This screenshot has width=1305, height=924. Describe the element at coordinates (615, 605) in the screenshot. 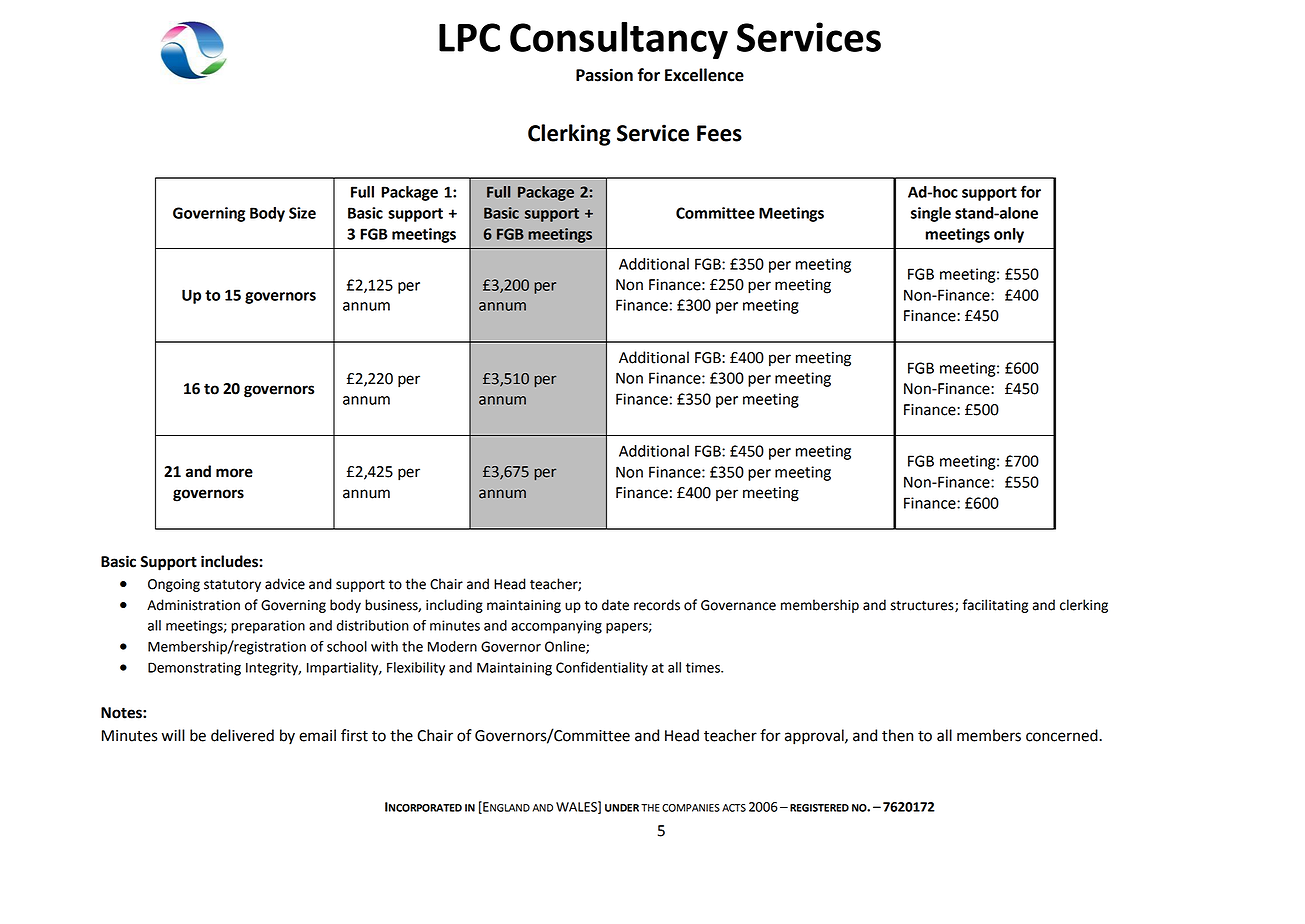

I see `date` at that location.
